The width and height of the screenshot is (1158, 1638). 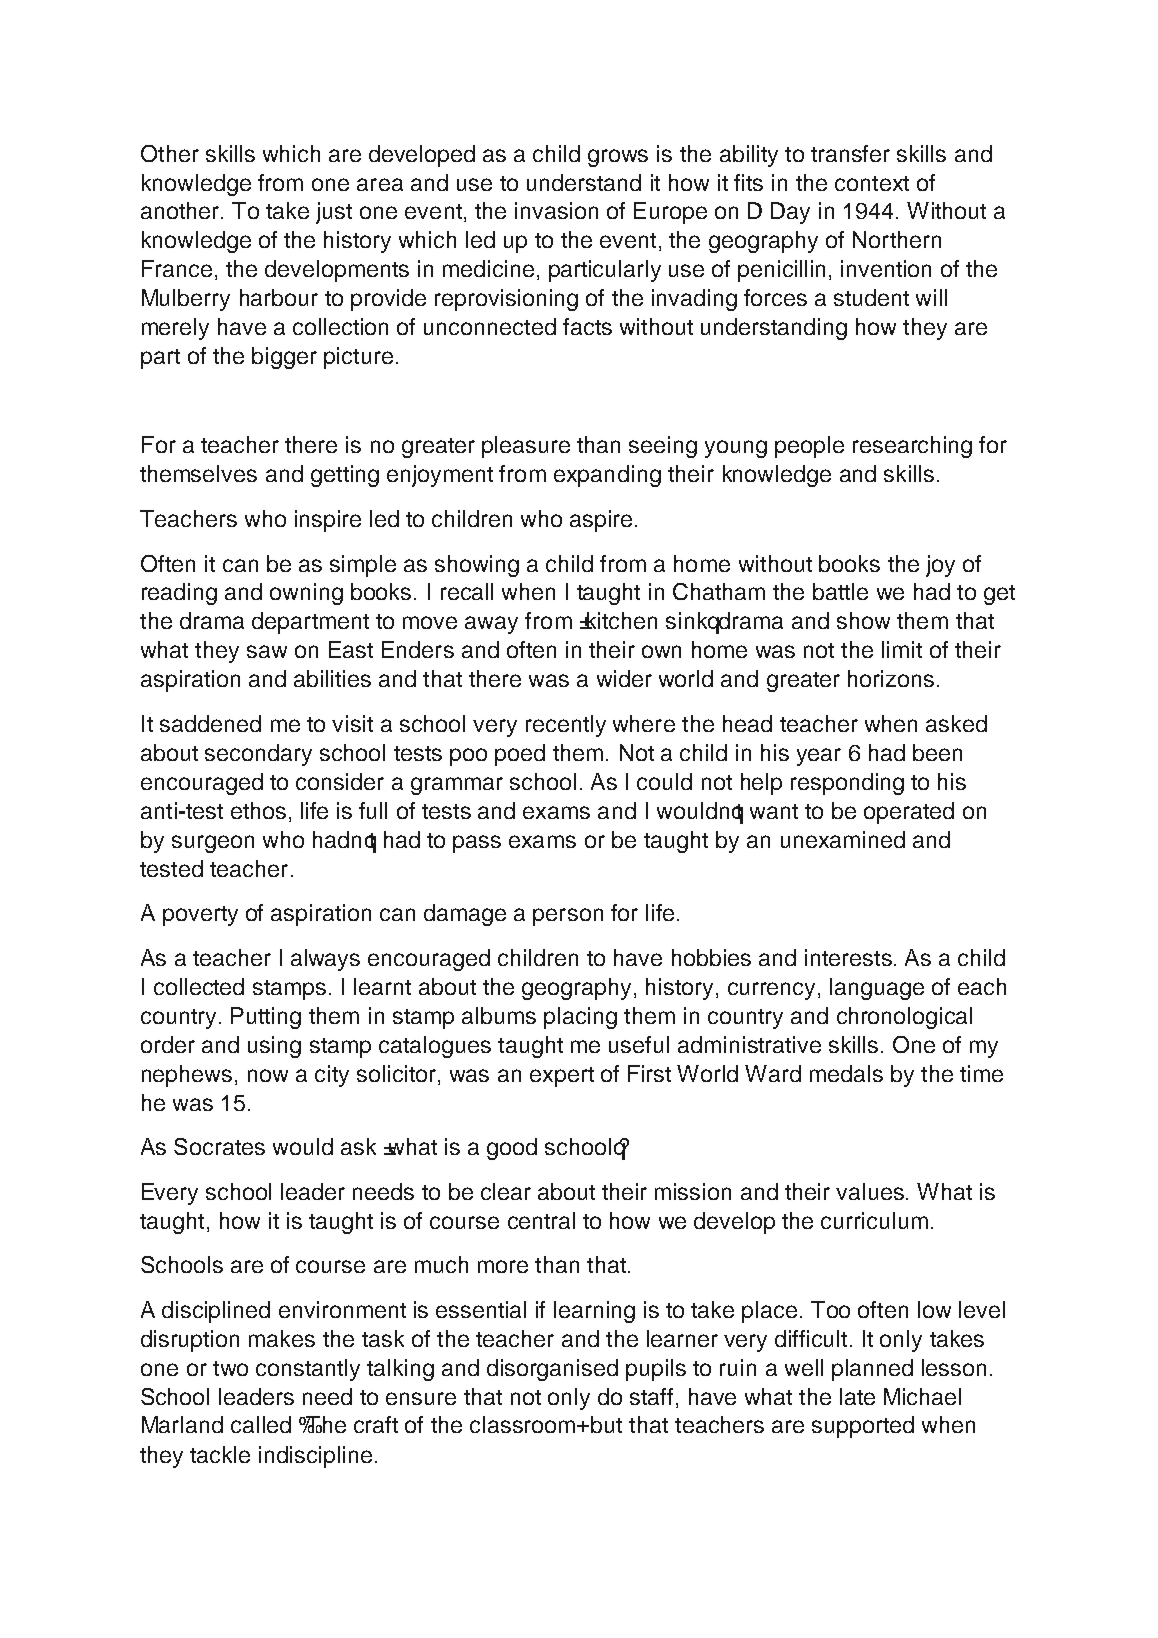 What do you see at coordinates (606, 1424) in the screenshot?
I see `but` at bounding box center [606, 1424].
